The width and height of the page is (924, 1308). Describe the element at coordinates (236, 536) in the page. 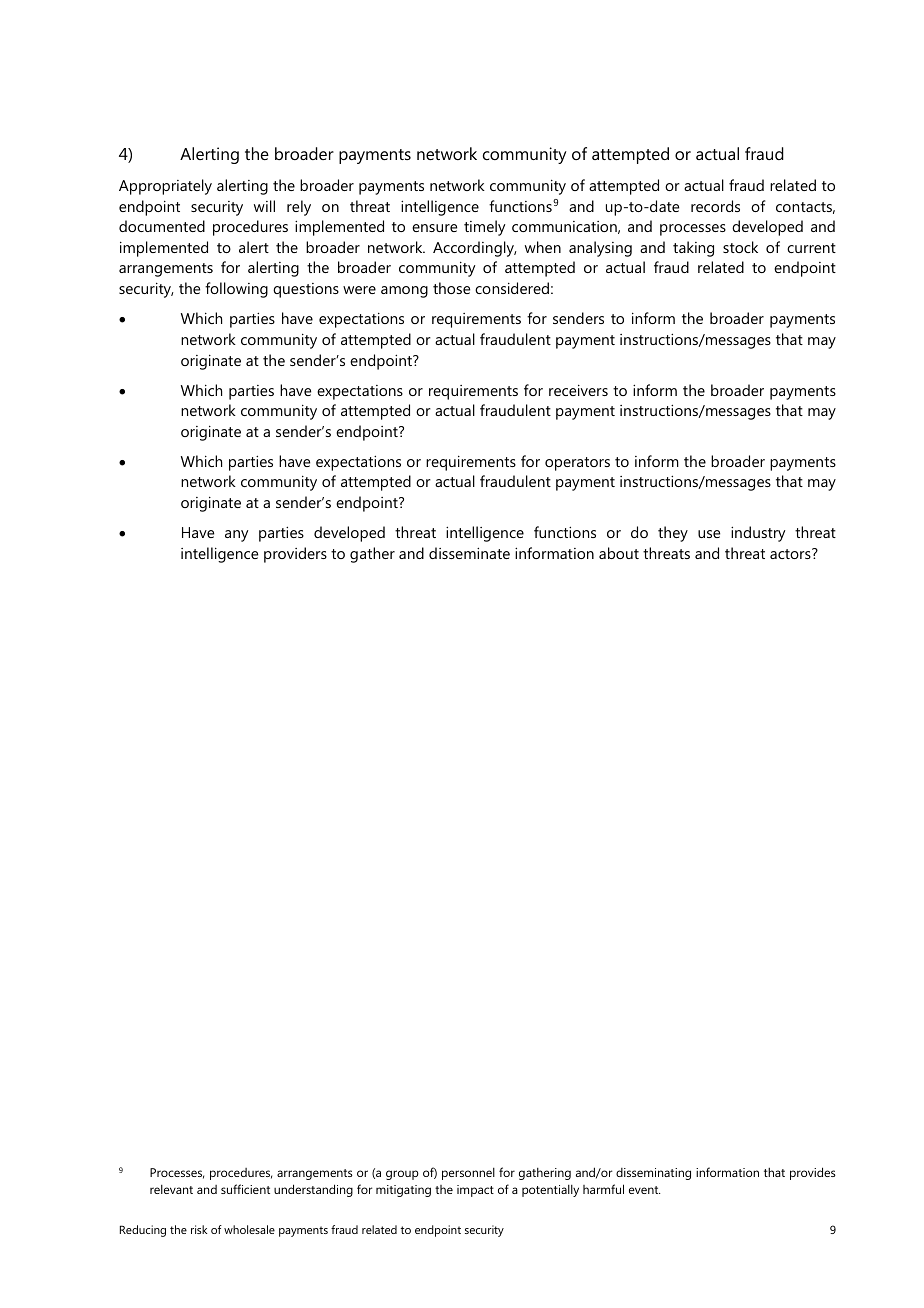

I see `any` at that location.
